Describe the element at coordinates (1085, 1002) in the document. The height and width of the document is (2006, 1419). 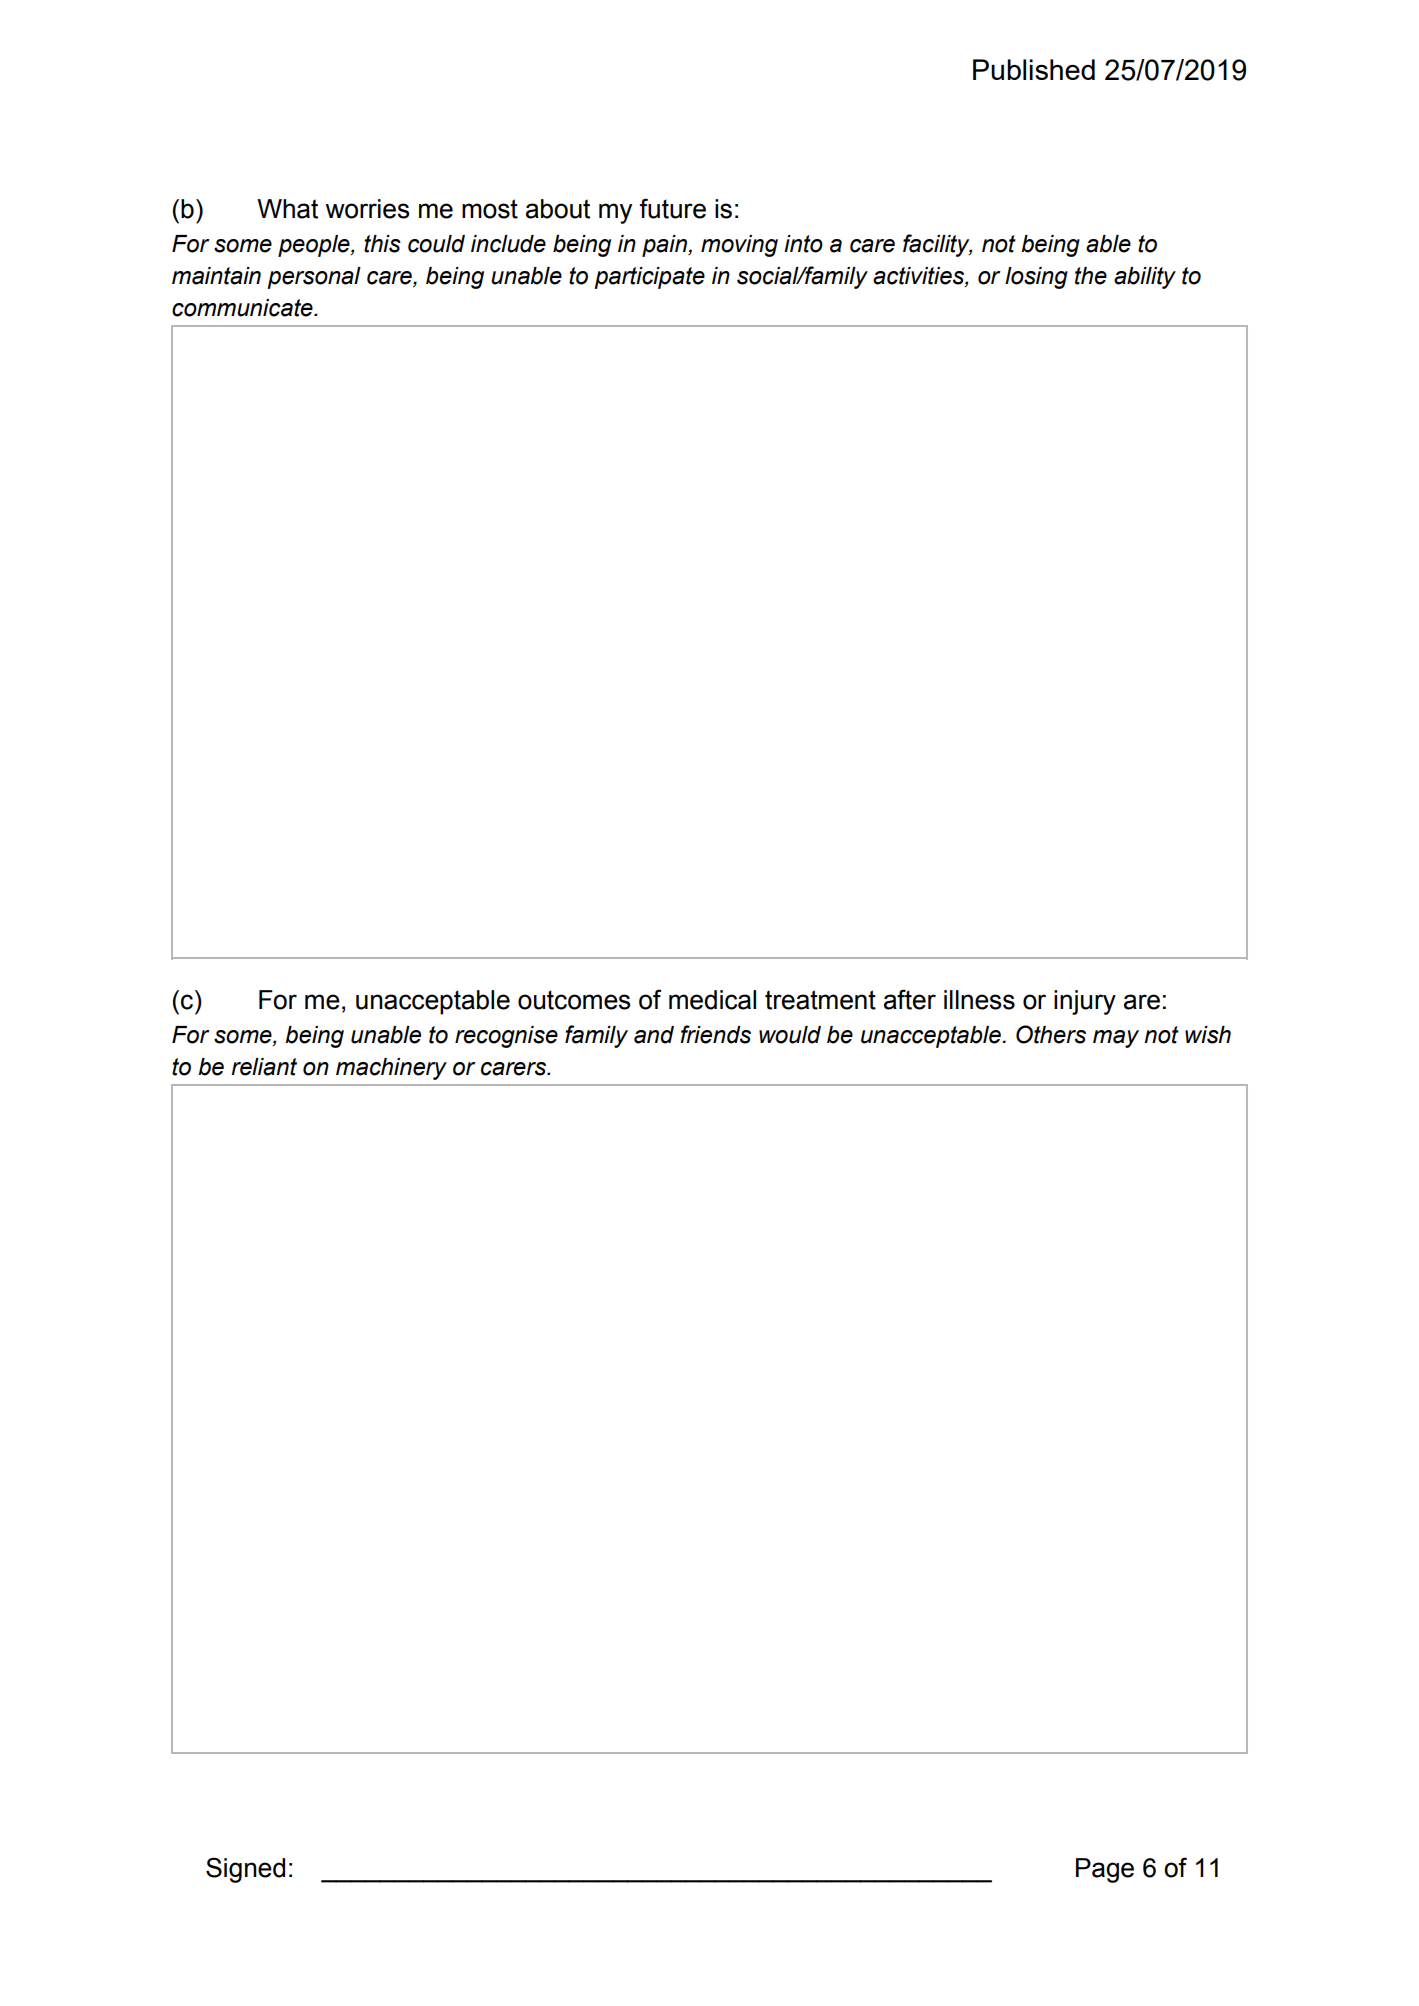
I see `injury` at that location.
